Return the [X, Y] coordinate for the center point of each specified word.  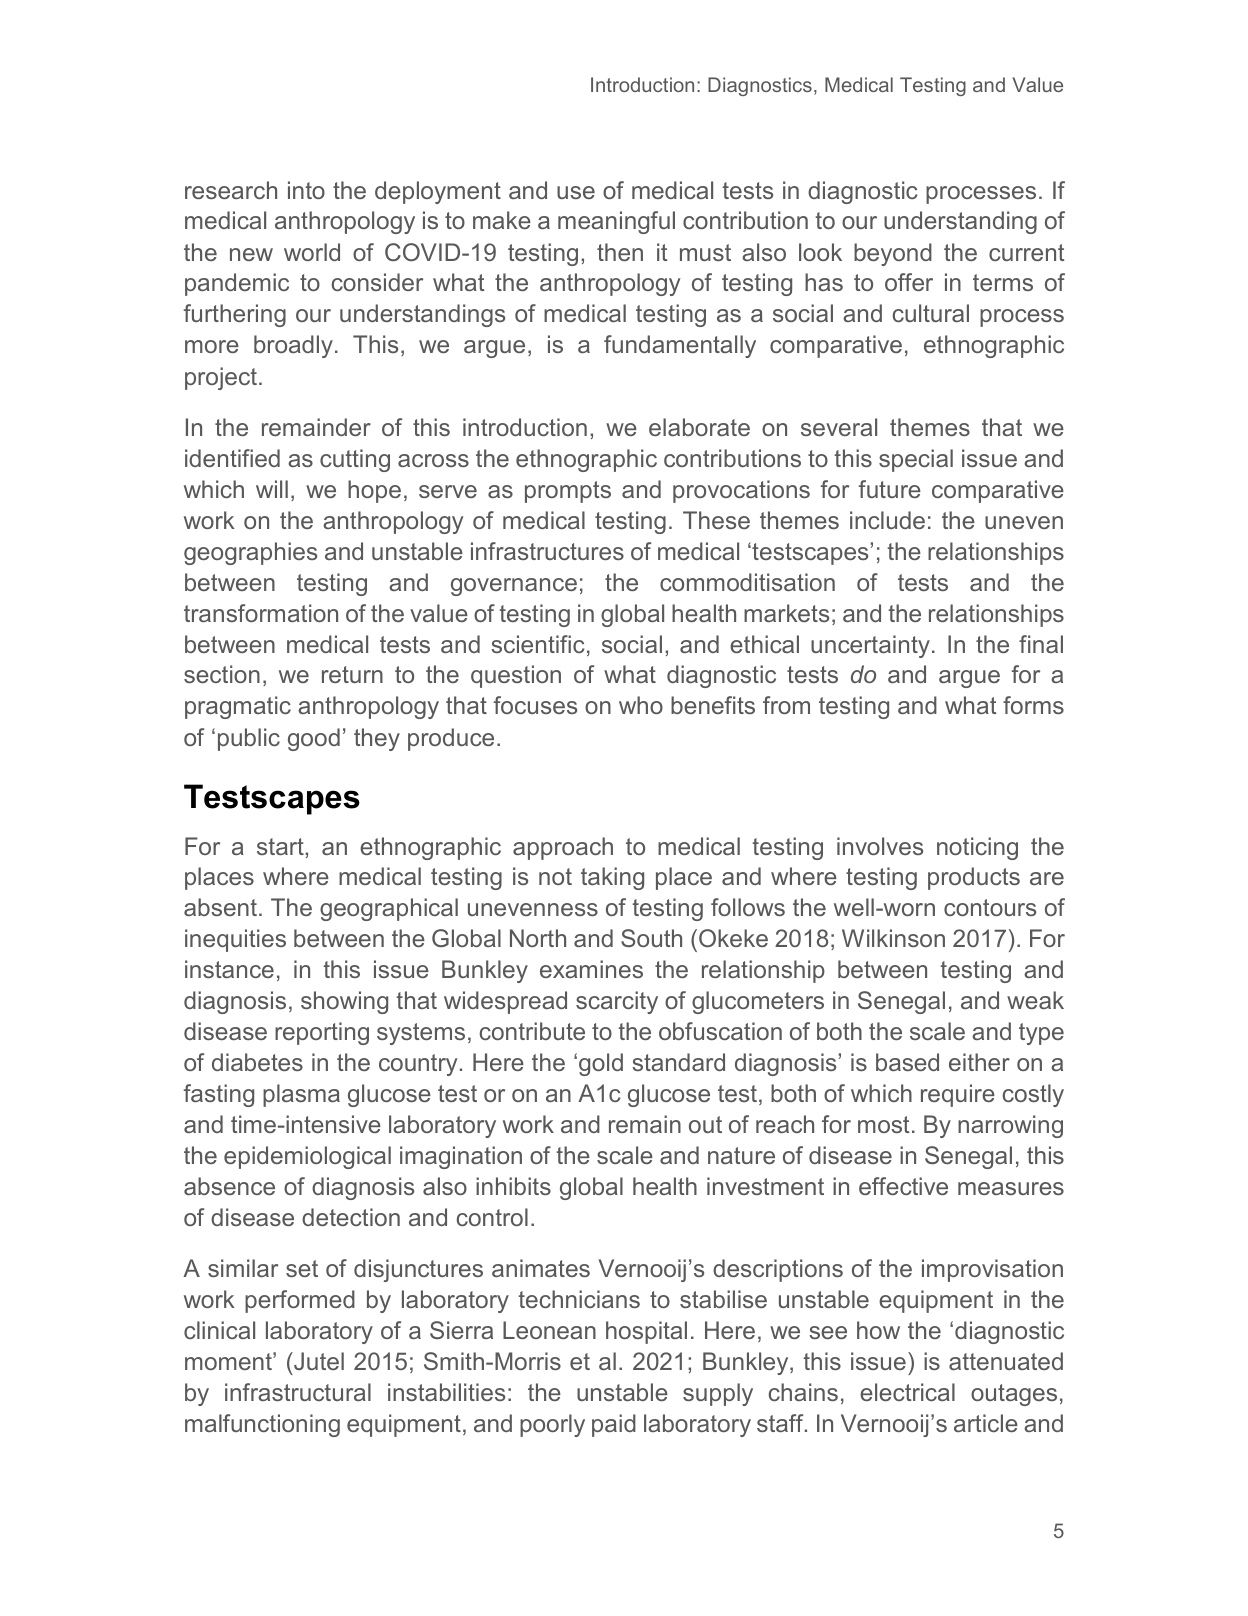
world [312, 252]
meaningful [616, 222]
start [281, 846]
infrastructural [298, 1392]
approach [563, 848]
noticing [977, 848]
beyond [893, 254]
